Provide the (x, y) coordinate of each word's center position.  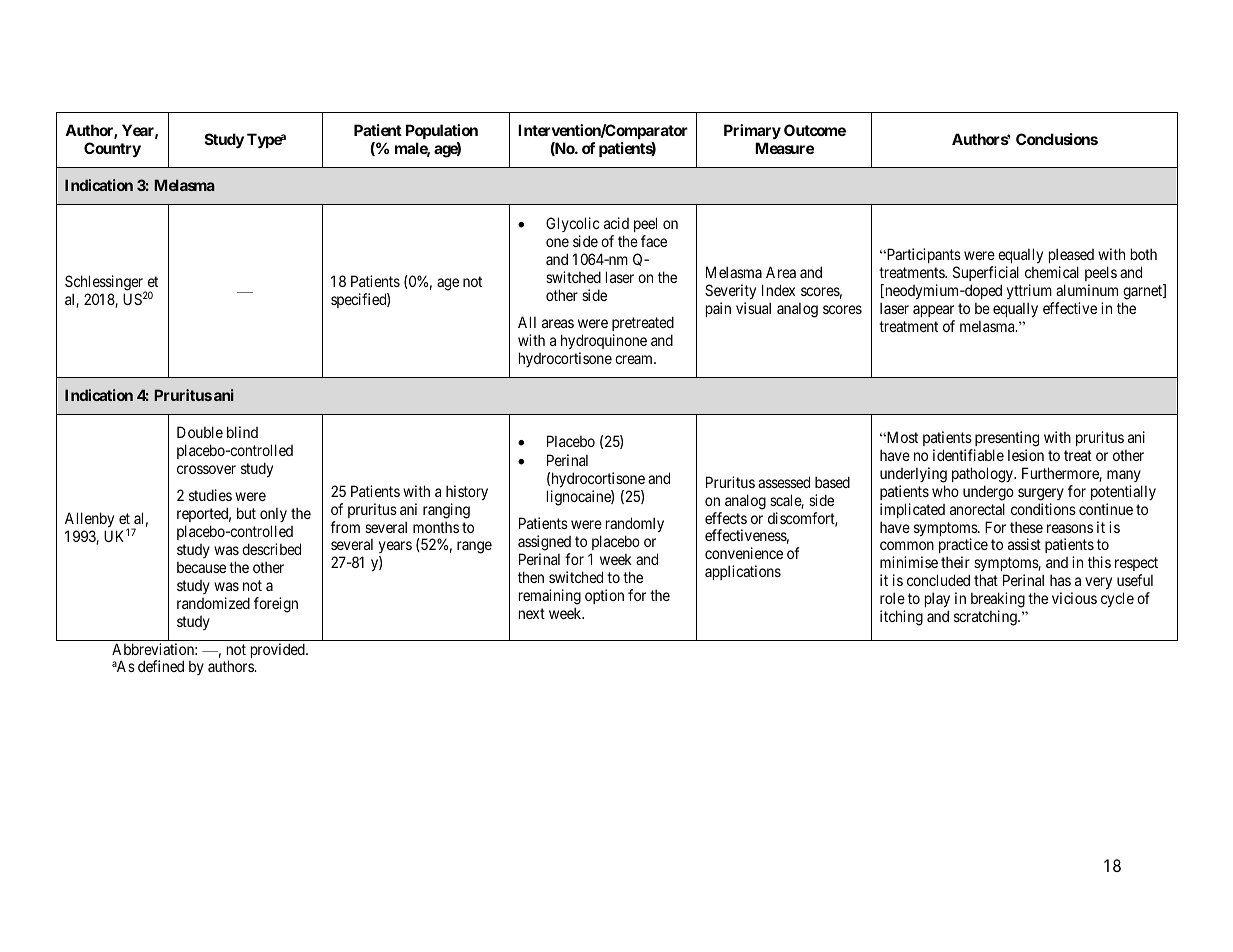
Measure (784, 148)
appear (933, 311)
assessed (784, 482)
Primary (752, 131)
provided (279, 650)
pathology (983, 475)
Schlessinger (105, 284)
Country (112, 150)
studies (210, 495)
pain (718, 309)
